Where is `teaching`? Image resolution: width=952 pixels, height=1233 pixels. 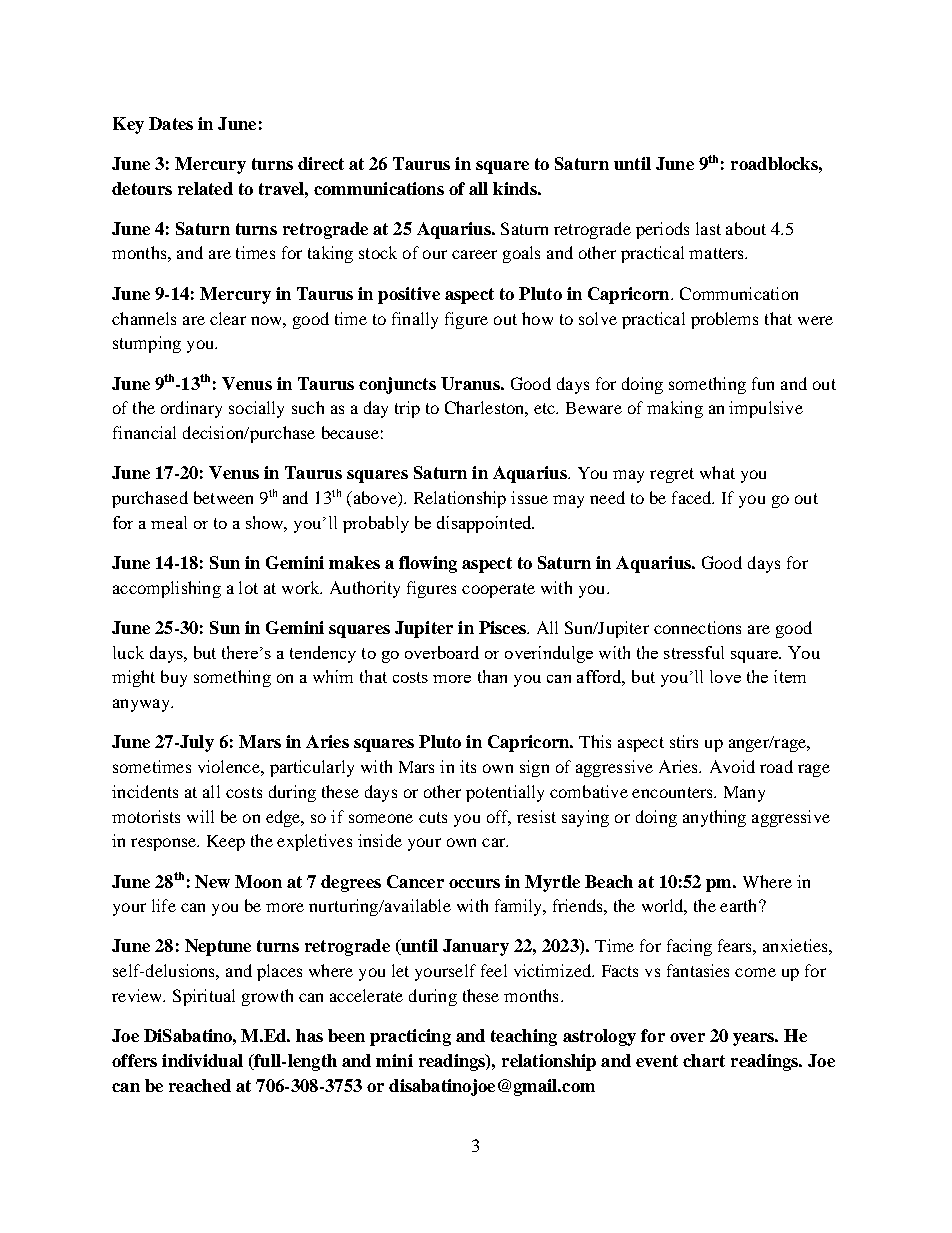
teaching is located at coordinates (524, 1037).
